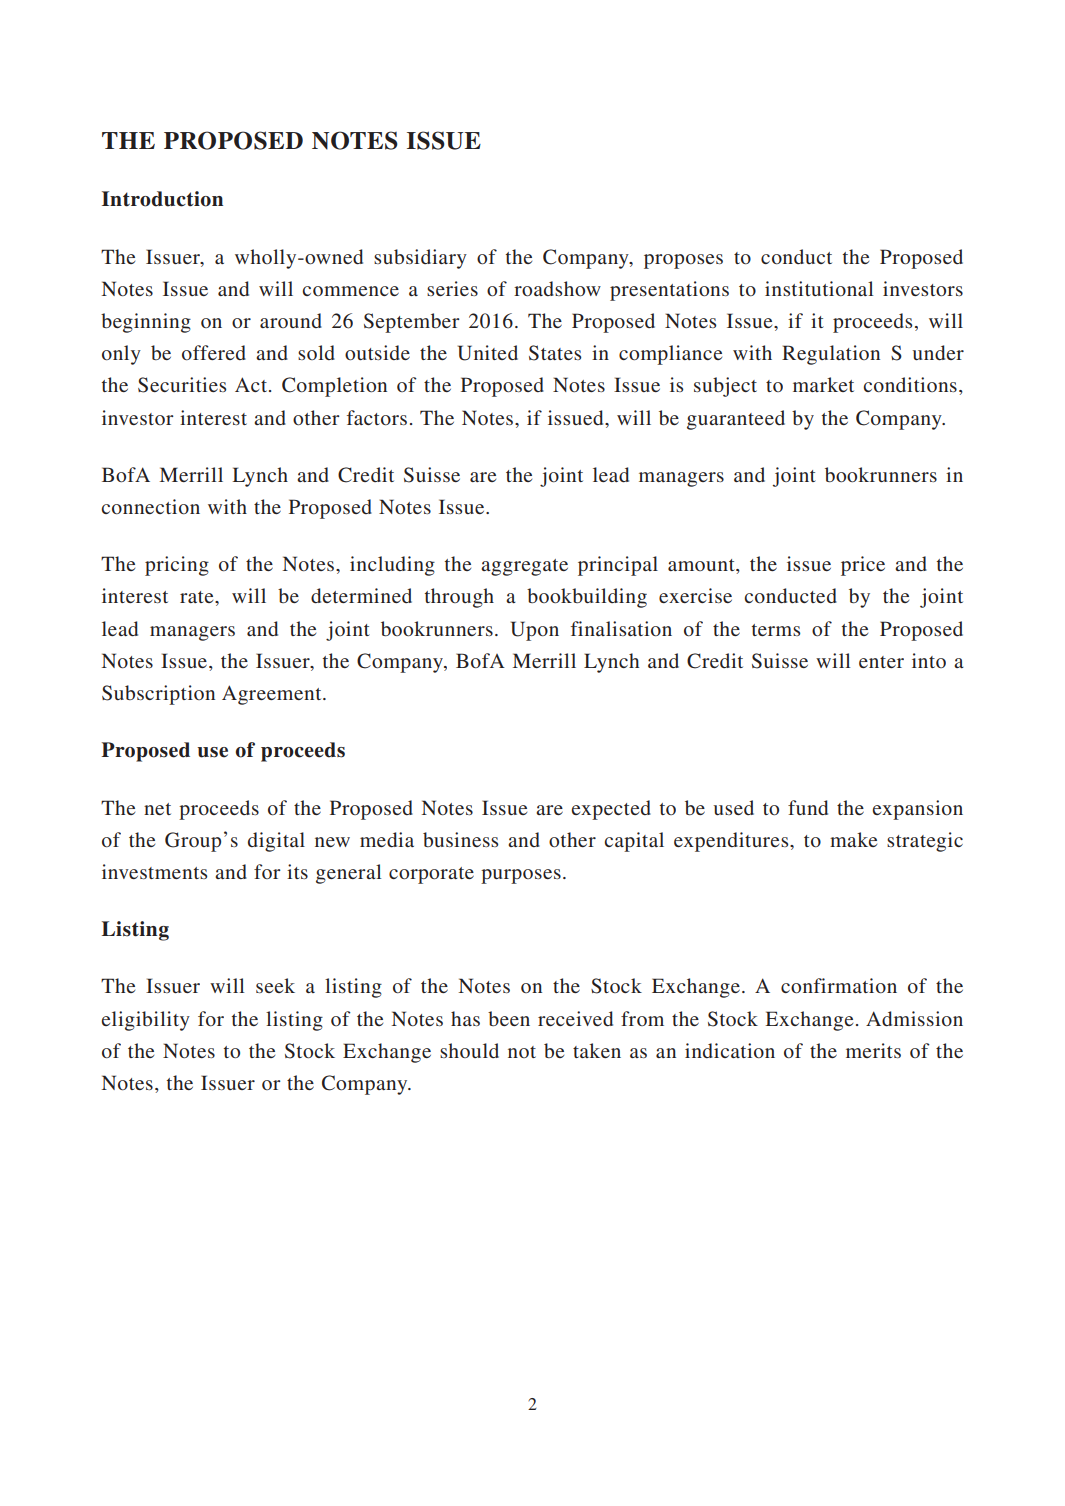  What do you see at coordinates (776, 630) in the screenshot?
I see `terms` at bounding box center [776, 630].
